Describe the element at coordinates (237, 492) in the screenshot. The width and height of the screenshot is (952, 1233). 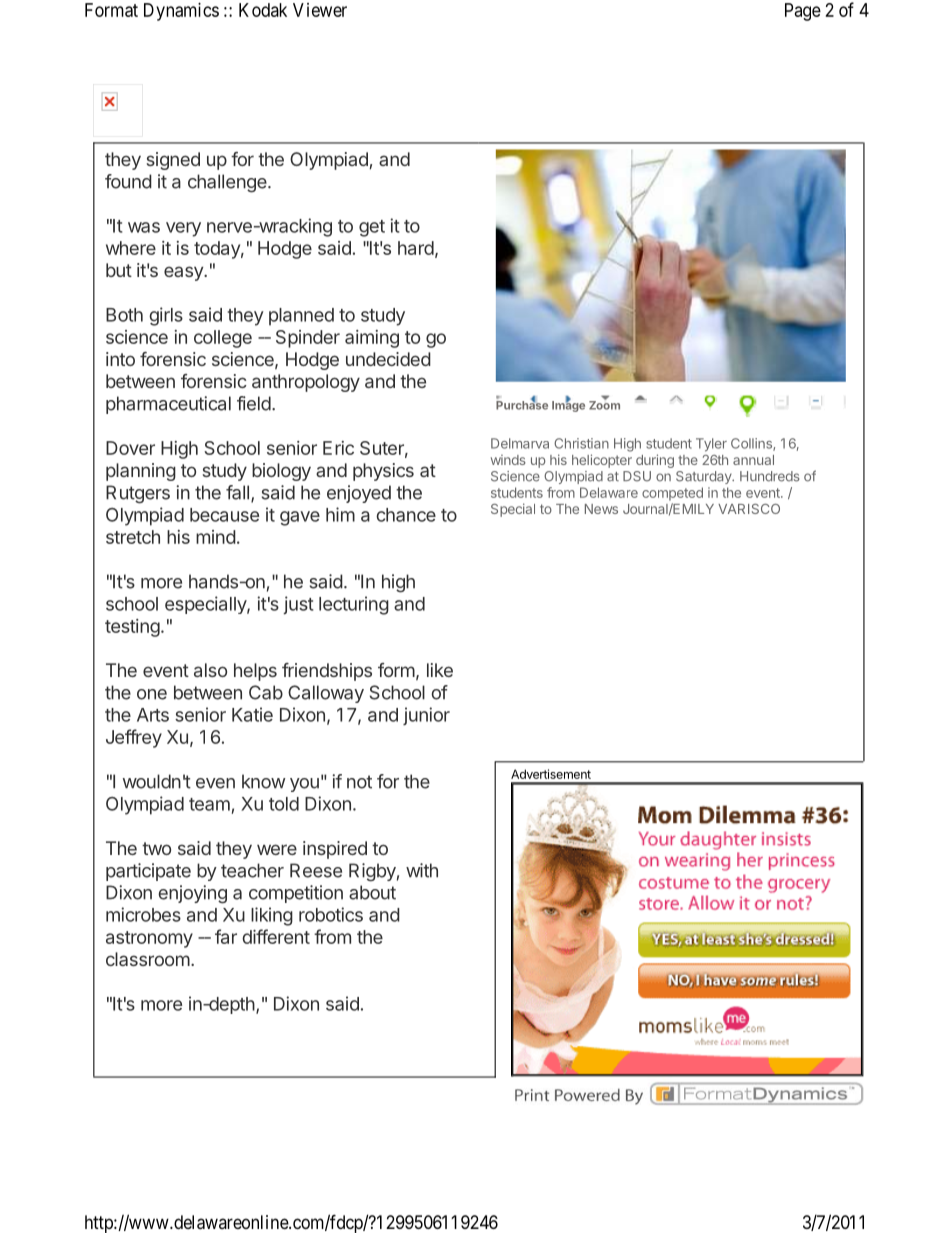
I see `fall` at that location.
